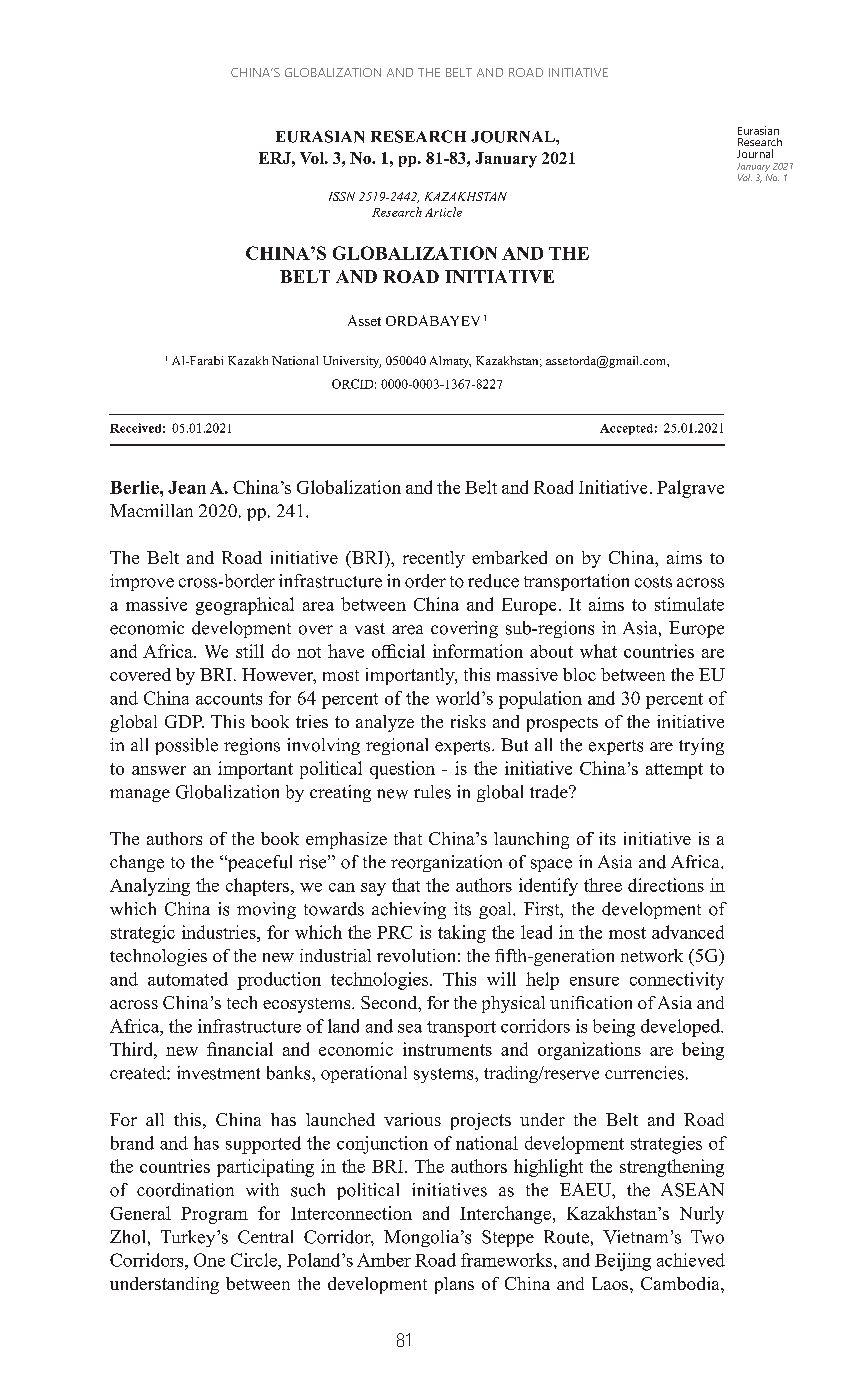  I want to click on costs, so click(653, 582).
